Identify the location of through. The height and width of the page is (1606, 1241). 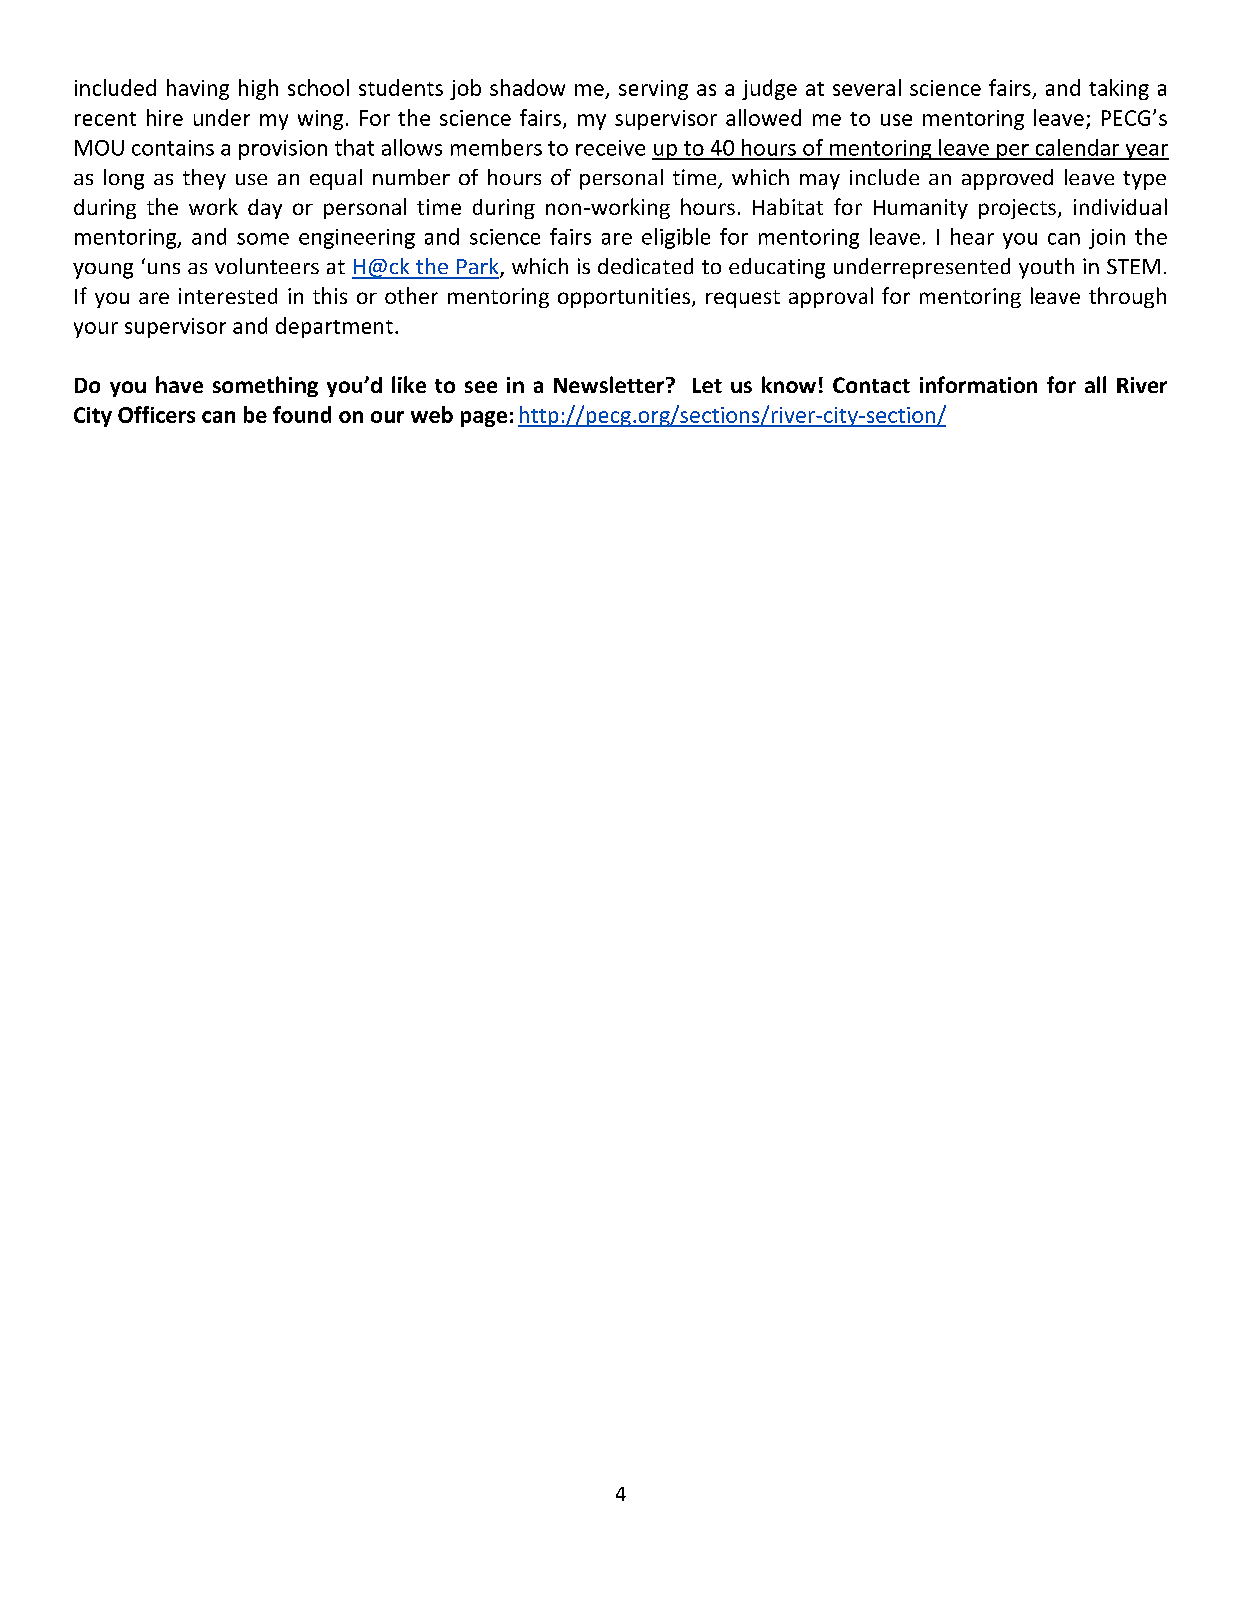
(1127, 297).
